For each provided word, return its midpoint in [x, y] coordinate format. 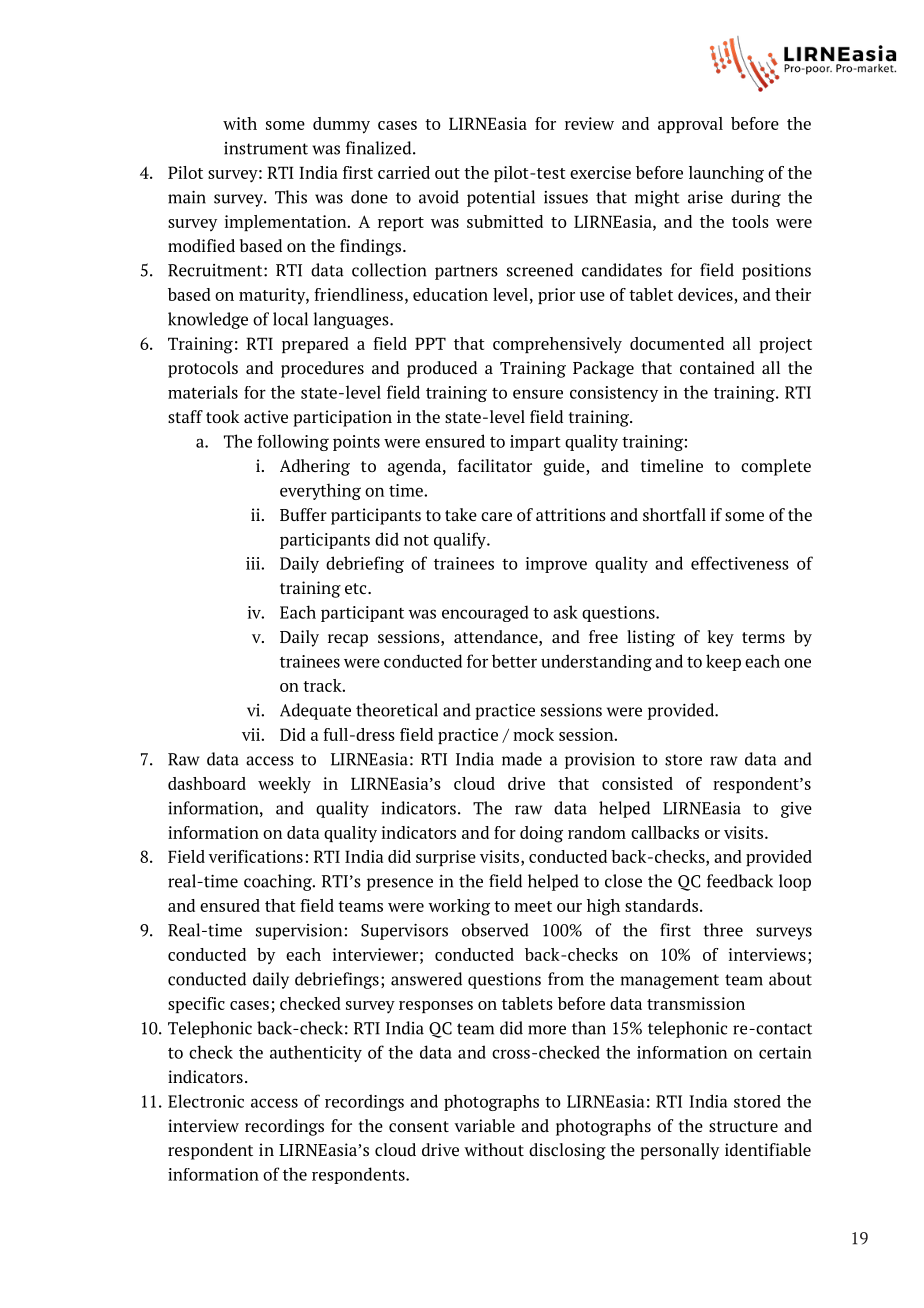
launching [726, 174]
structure [743, 1126]
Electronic [206, 1101]
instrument [266, 148]
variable [484, 1125]
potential [501, 198]
